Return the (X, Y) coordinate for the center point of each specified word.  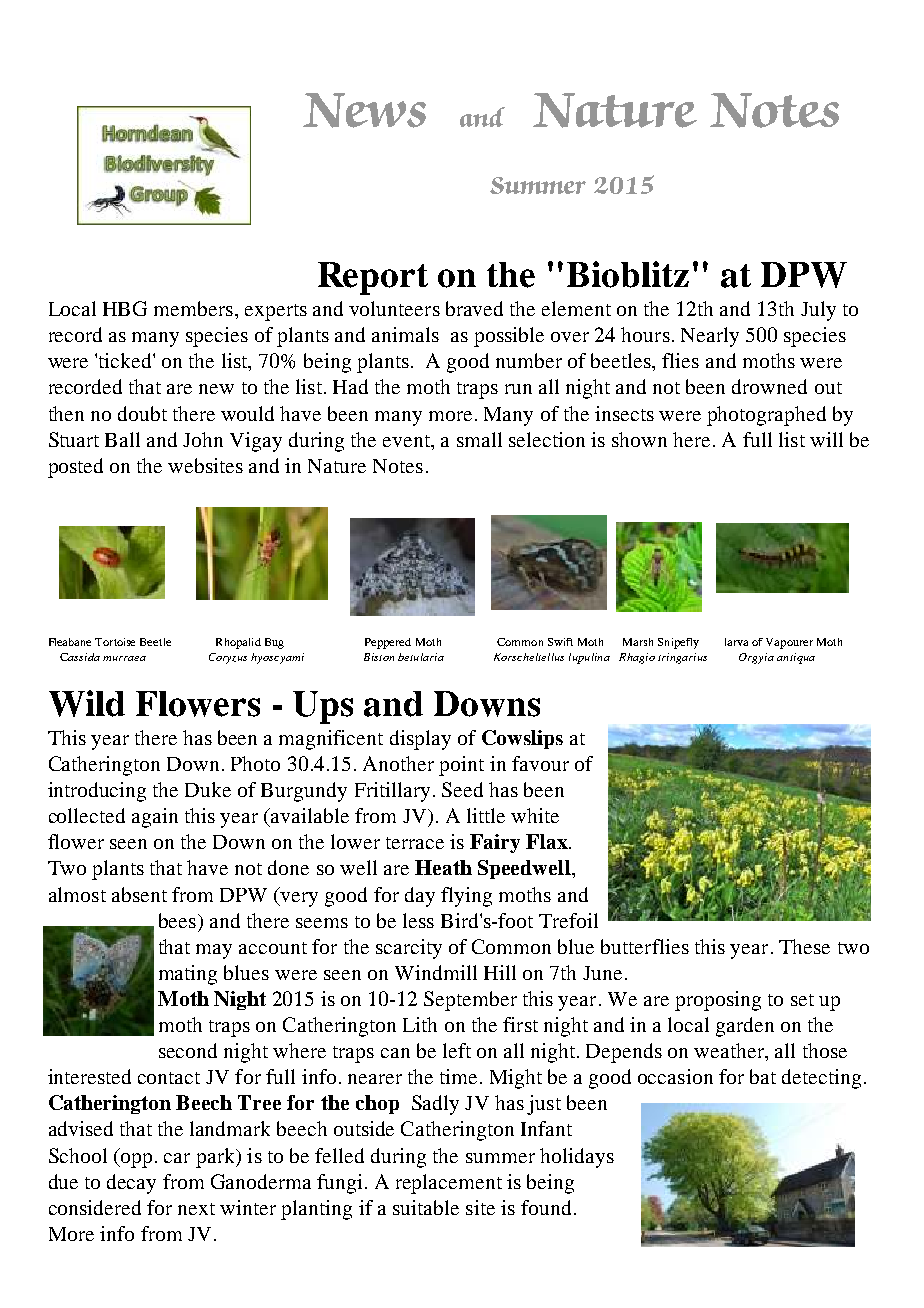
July (818, 311)
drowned (769, 386)
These (804, 946)
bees (177, 920)
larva (736, 642)
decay (131, 1184)
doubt (142, 413)
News (364, 110)
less (418, 920)
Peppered (388, 643)
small (479, 439)
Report (373, 278)
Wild (87, 703)
